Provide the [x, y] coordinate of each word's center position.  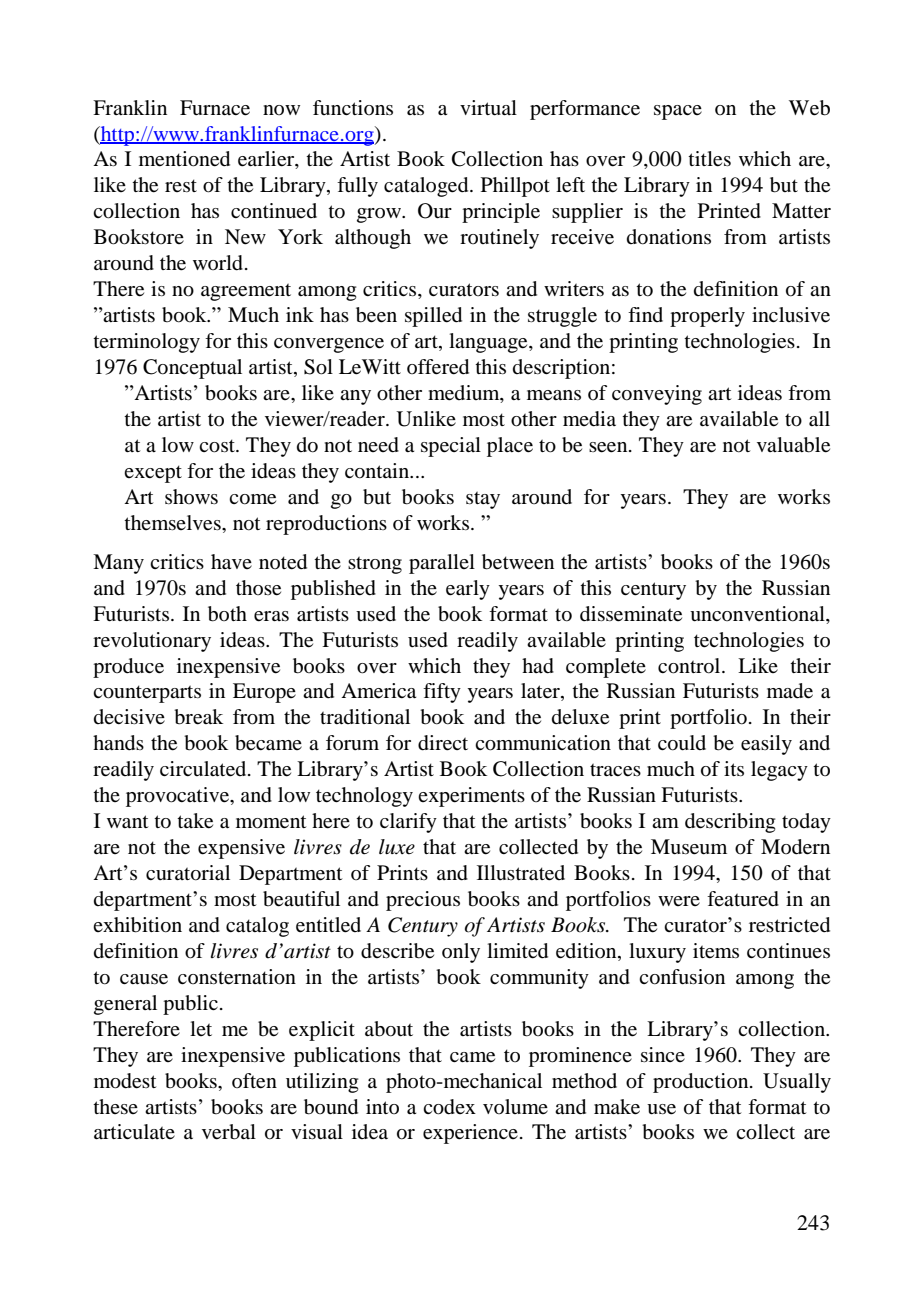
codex [449, 1107]
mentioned [184, 159]
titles [709, 159]
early [468, 590]
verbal [229, 1132]
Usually [797, 1083]
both [227, 614]
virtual [488, 108]
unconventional [758, 614]
